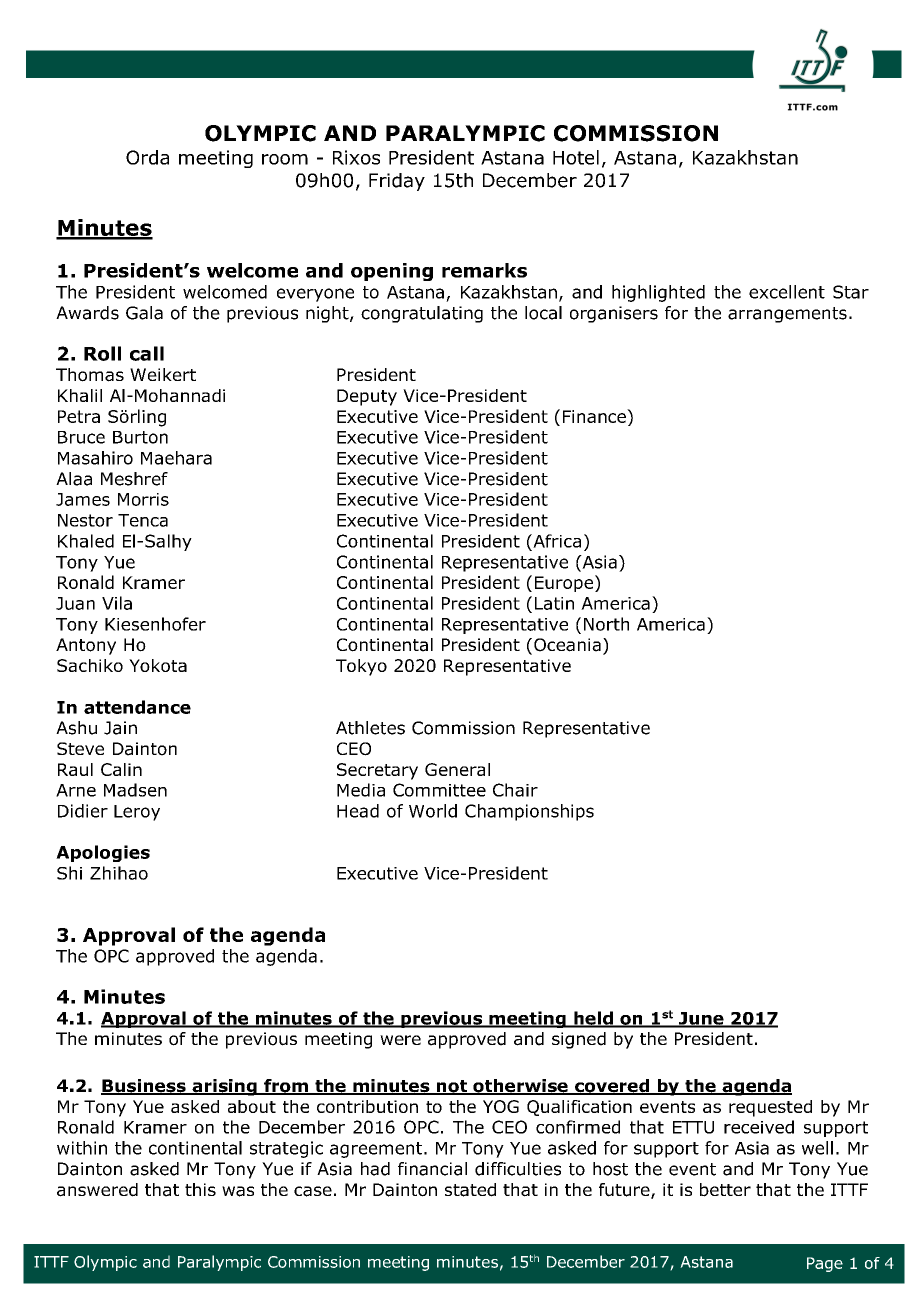 This image has width=924, height=1308. What do you see at coordinates (556, 541) in the image?
I see `Africa` at bounding box center [556, 541].
